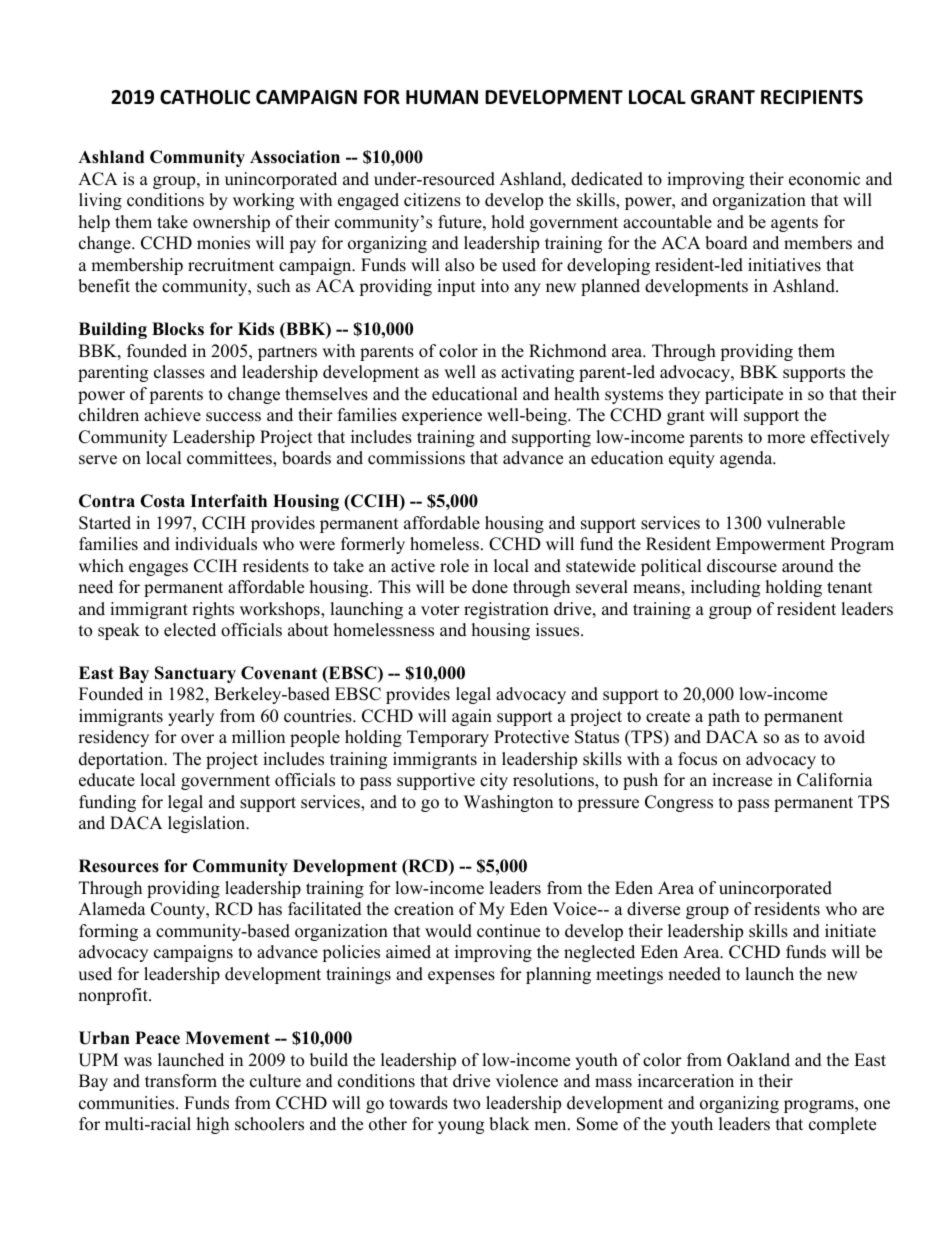 The image size is (952, 1233). Describe the element at coordinates (812, 97) in the screenshot. I see `RECIPIENTS` at that location.
